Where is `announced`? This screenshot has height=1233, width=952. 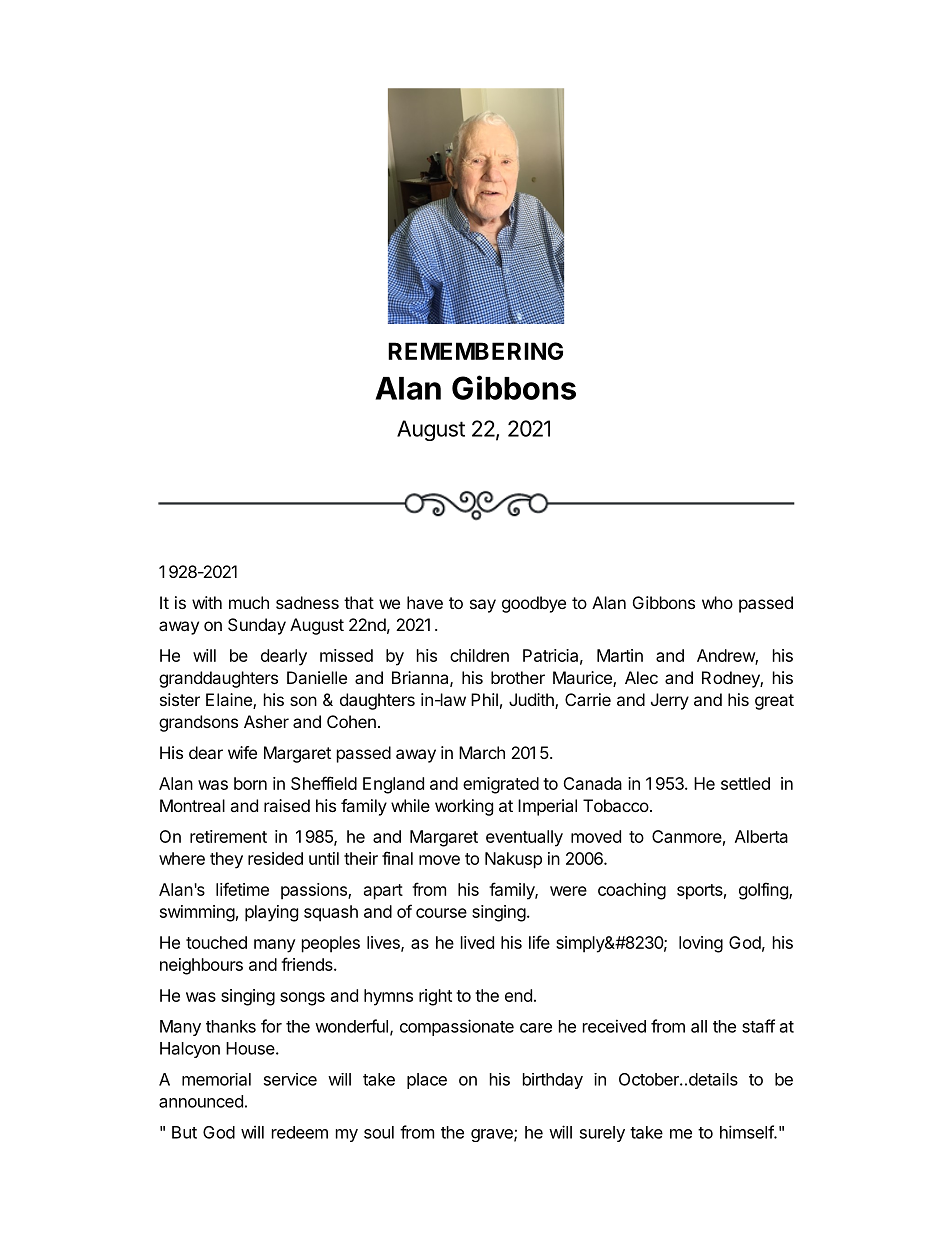
announced is located at coordinates (201, 1101).
